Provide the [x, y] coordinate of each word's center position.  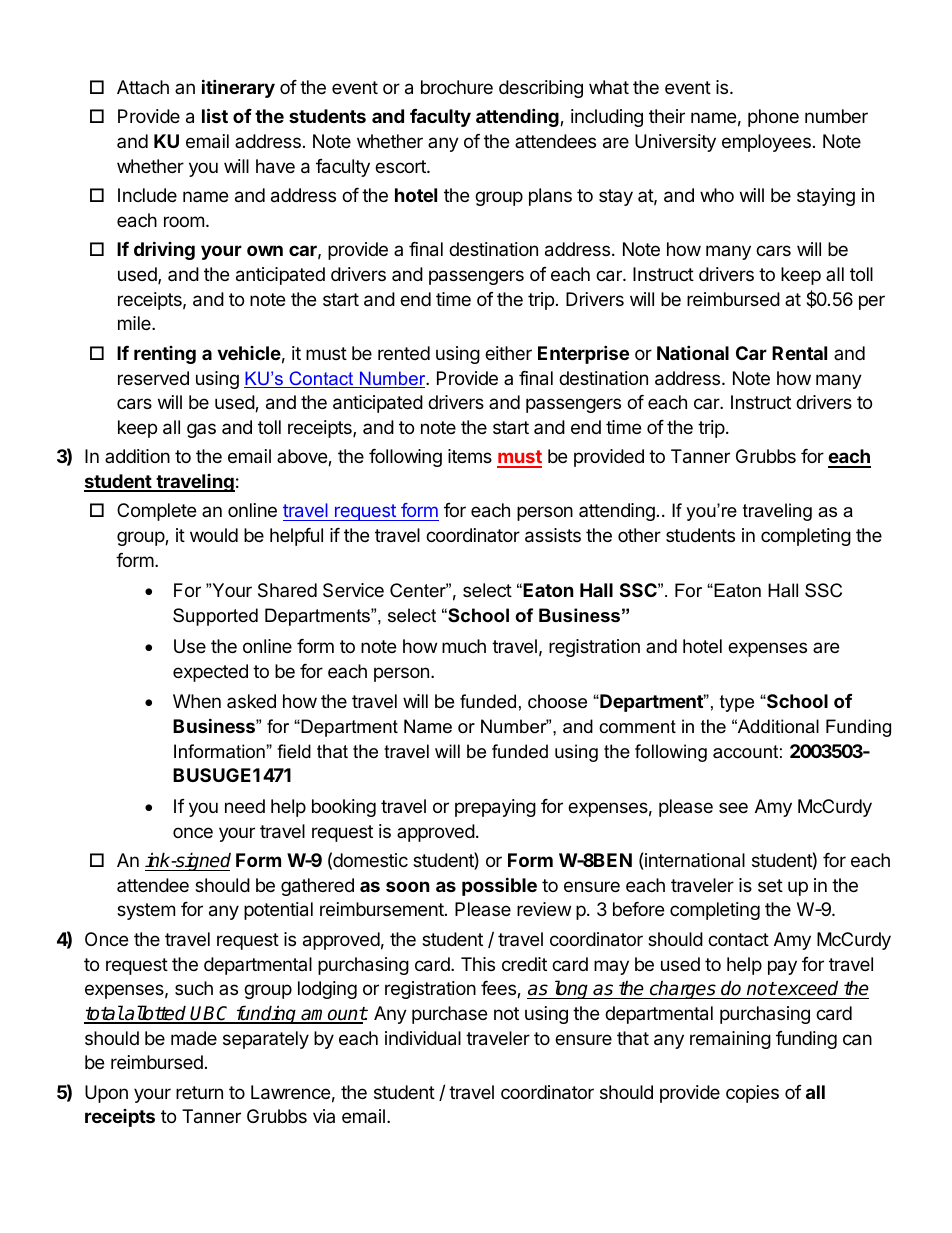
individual [423, 1038]
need [245, 806]
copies [752, 1094]
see [733, 807]
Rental [799, 353]
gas [201, 430]
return [199, 1092]
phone [773, 118]
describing [541, 89]
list [215, 115]
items [470, 456]
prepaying [495, 808]
